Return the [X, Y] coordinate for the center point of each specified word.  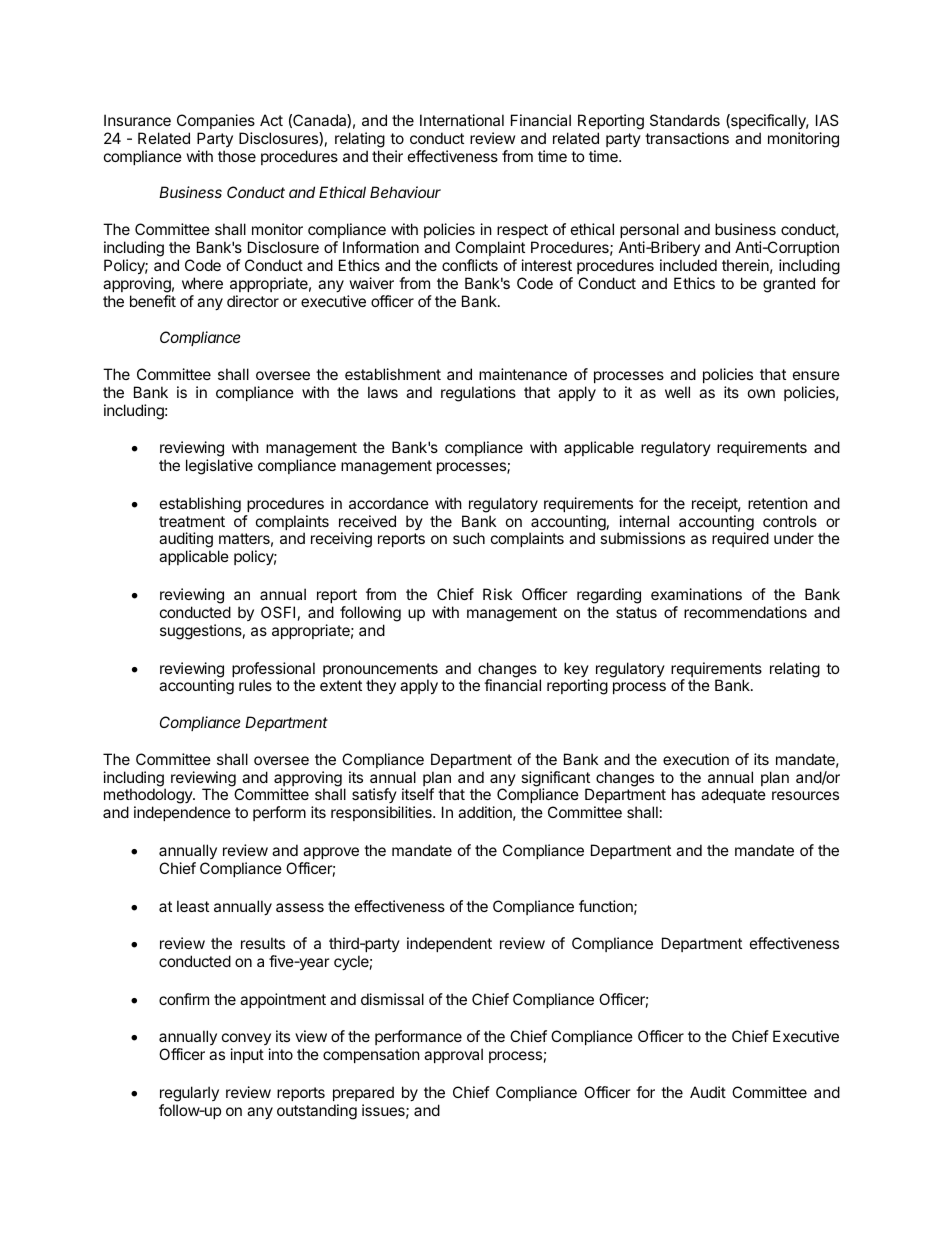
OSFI [278, 612]
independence [182, 813]
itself [418, 794]
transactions [687, 138]
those [237, 156]
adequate [733, 795]
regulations [478, 394]
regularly [189, 1094]
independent [449, 944]
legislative [219, 467]
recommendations [745, 612]
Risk [497, 594]
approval [453, 1055]
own [761, 393]
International [462, 120]
